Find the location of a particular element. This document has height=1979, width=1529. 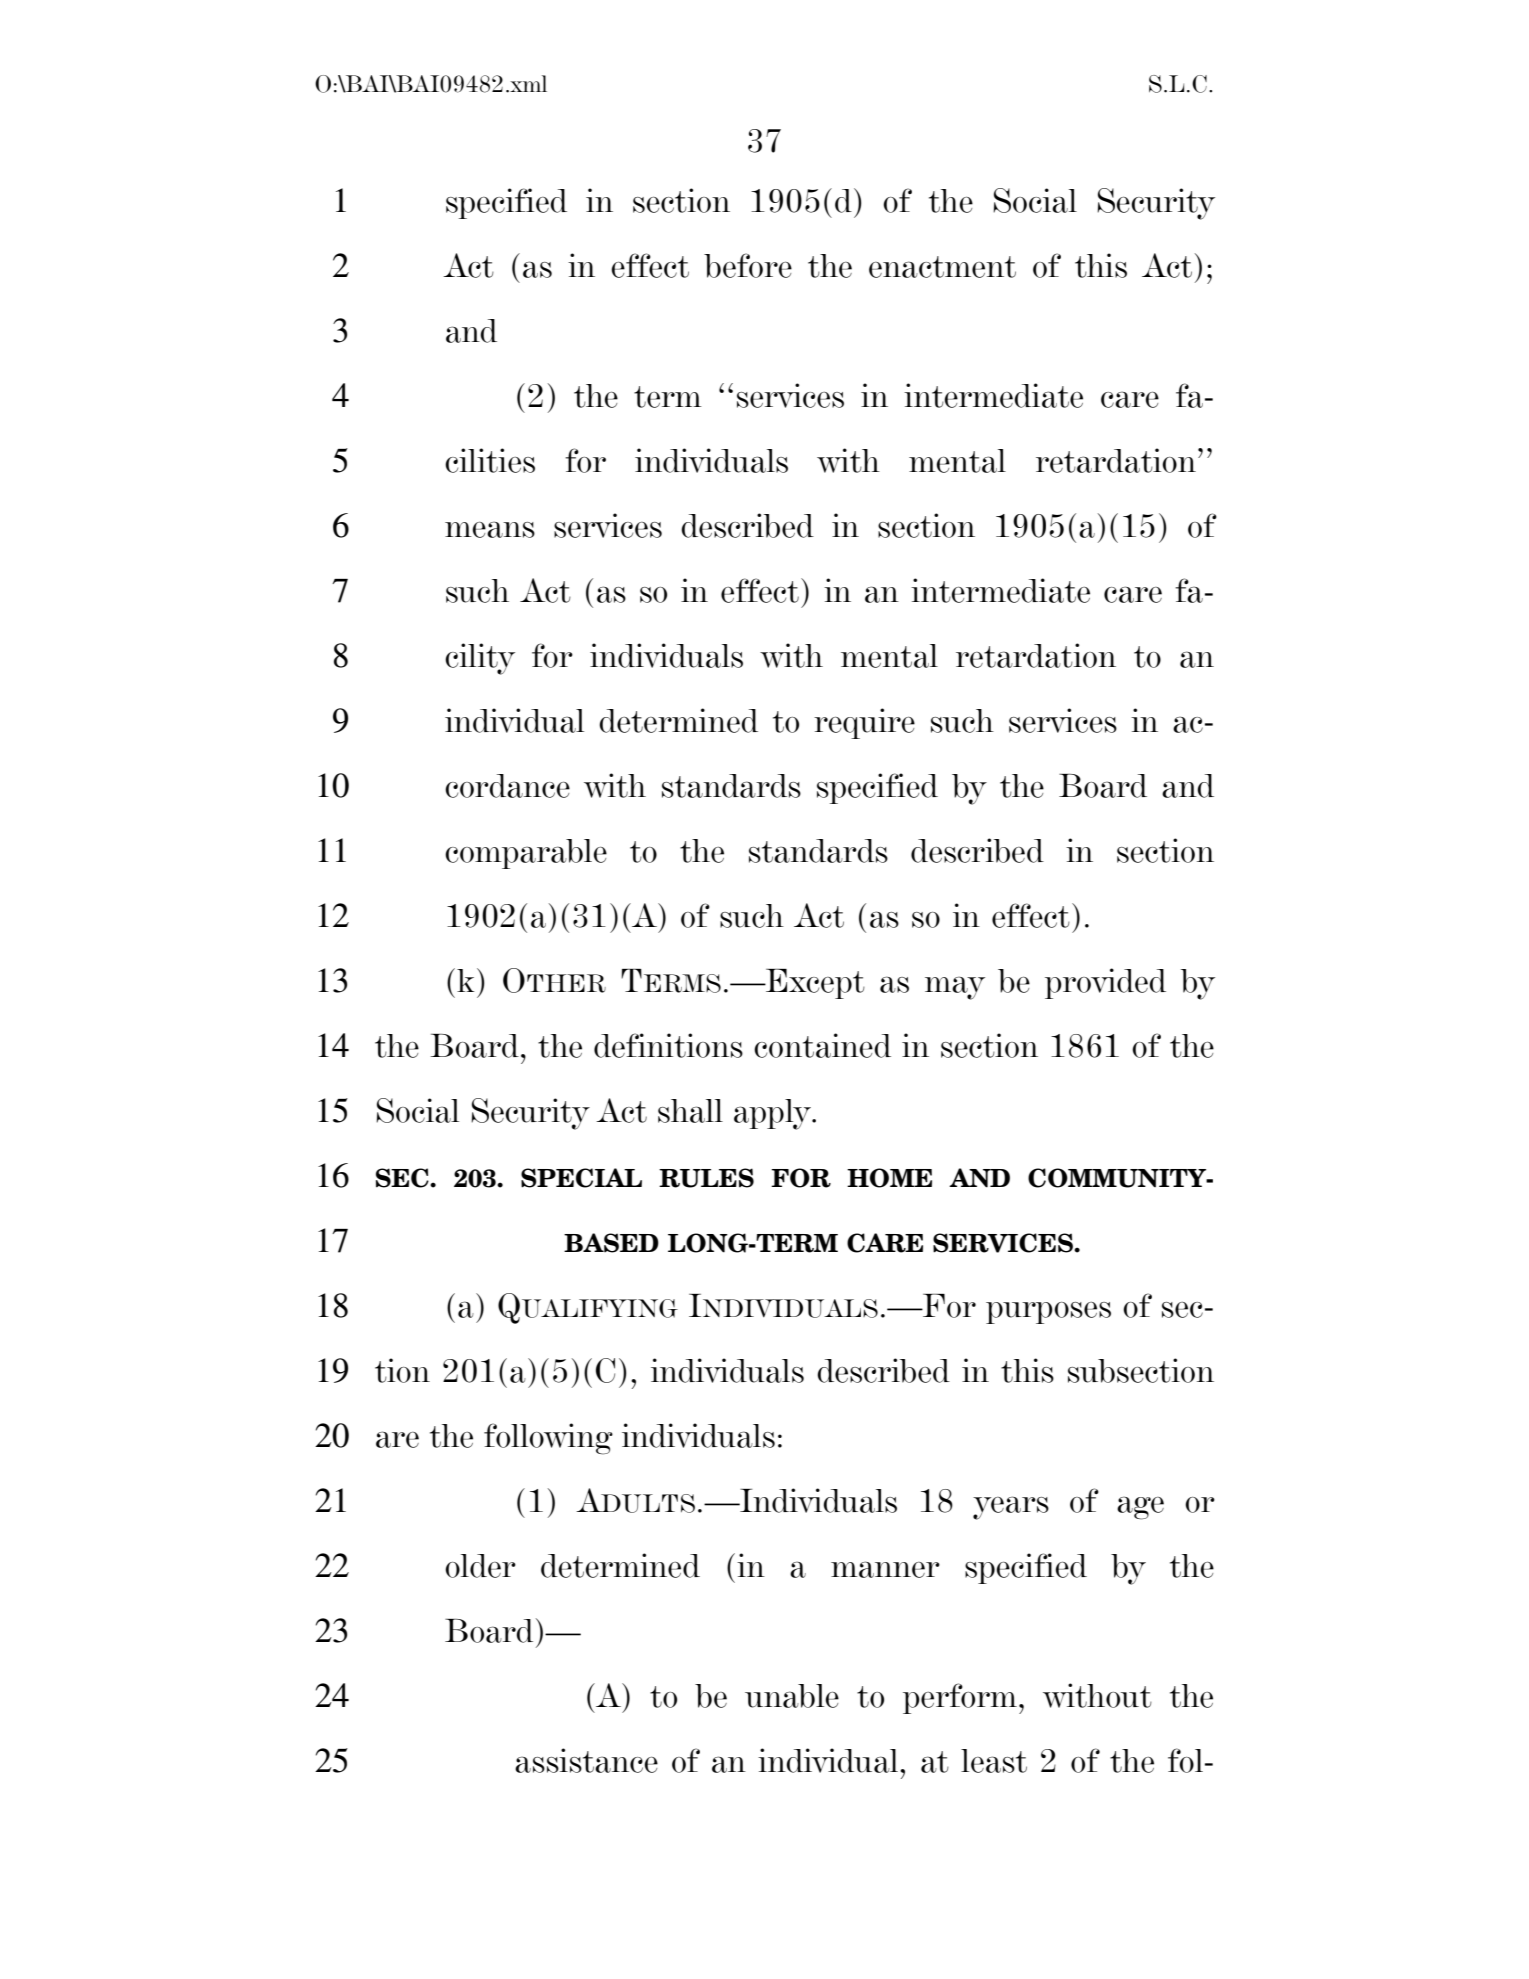

may is located at coordinates (955, 988).
